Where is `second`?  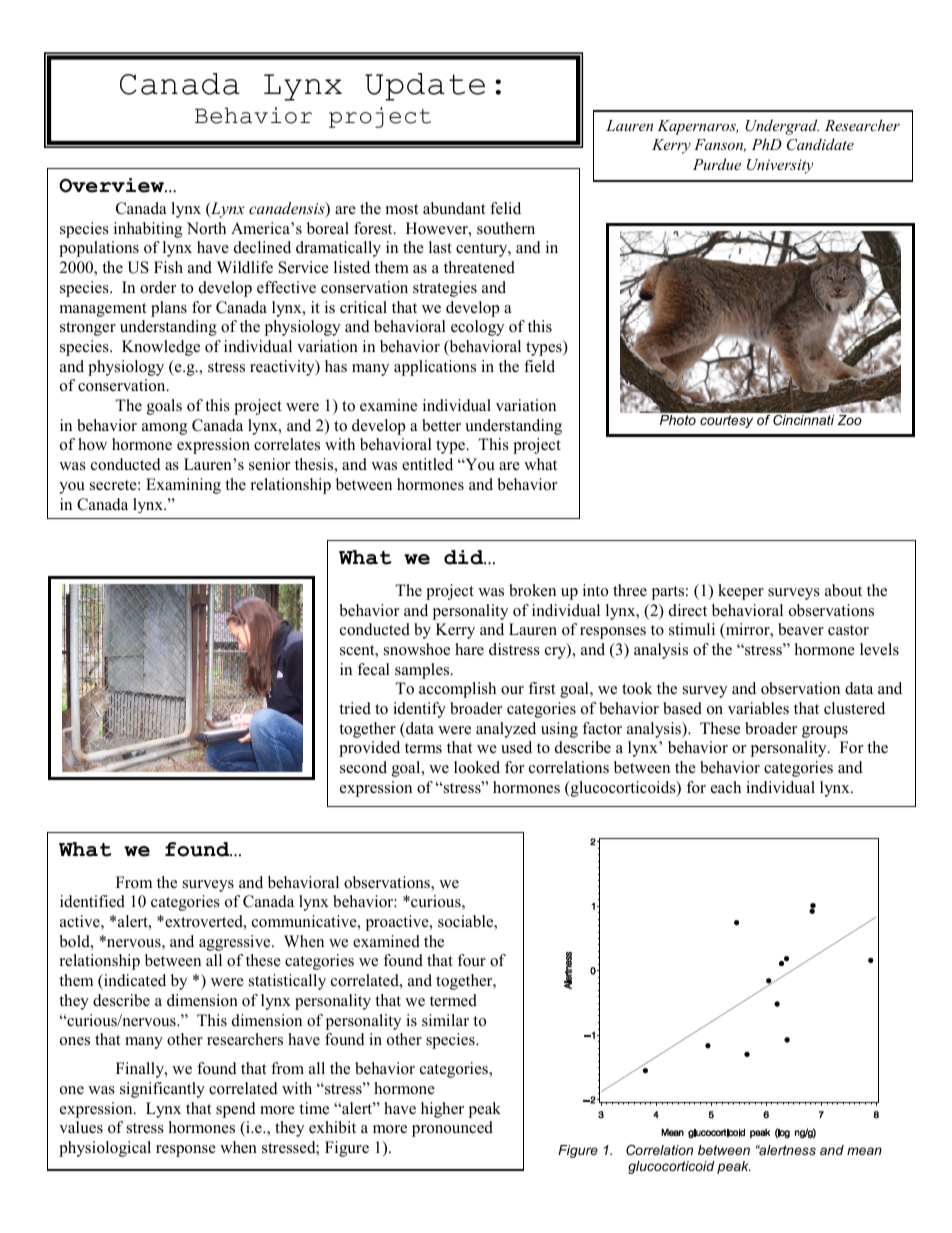
second is located at coordinates (363, 767).
